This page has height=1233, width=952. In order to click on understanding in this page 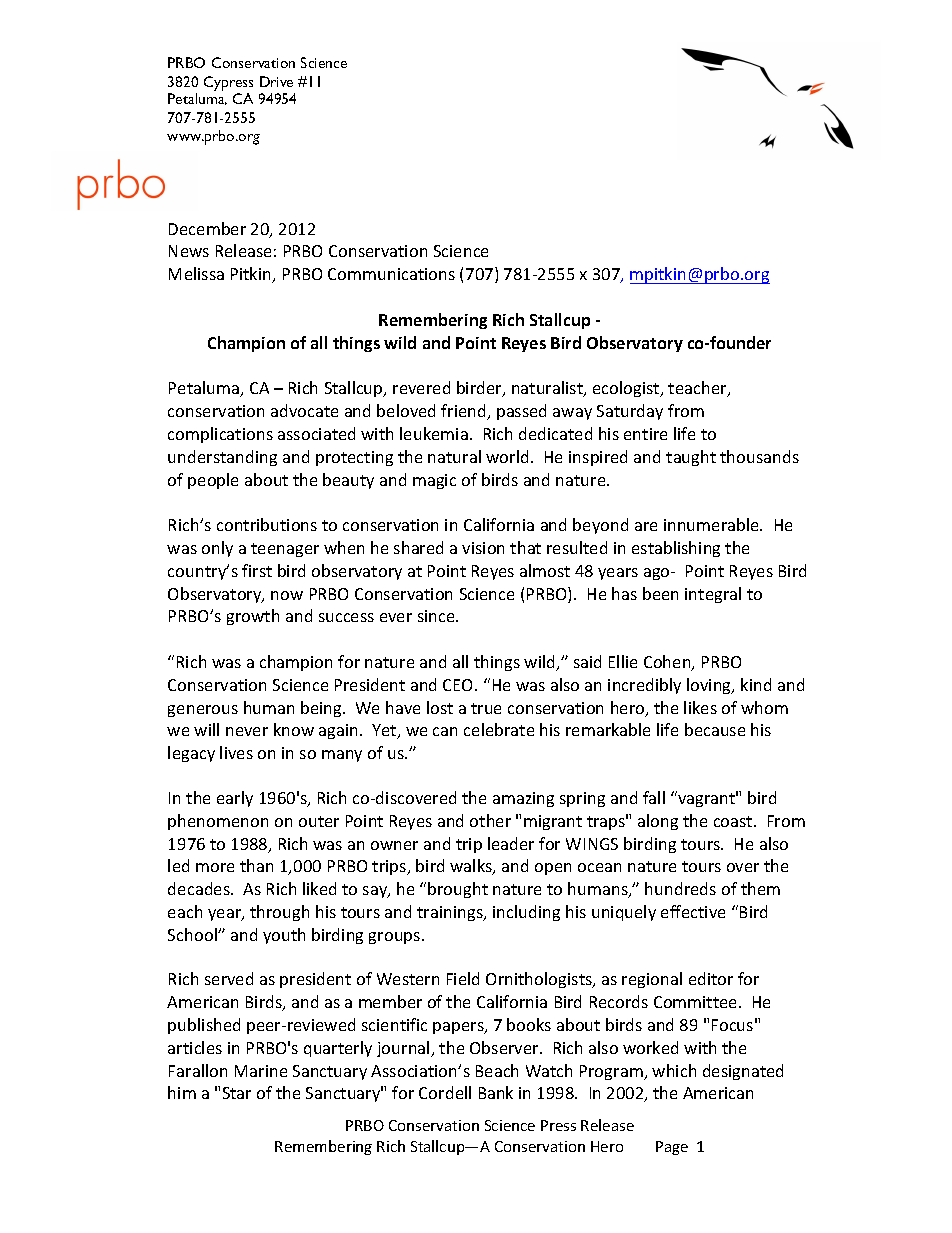, I will do `click(222, 458)`.
